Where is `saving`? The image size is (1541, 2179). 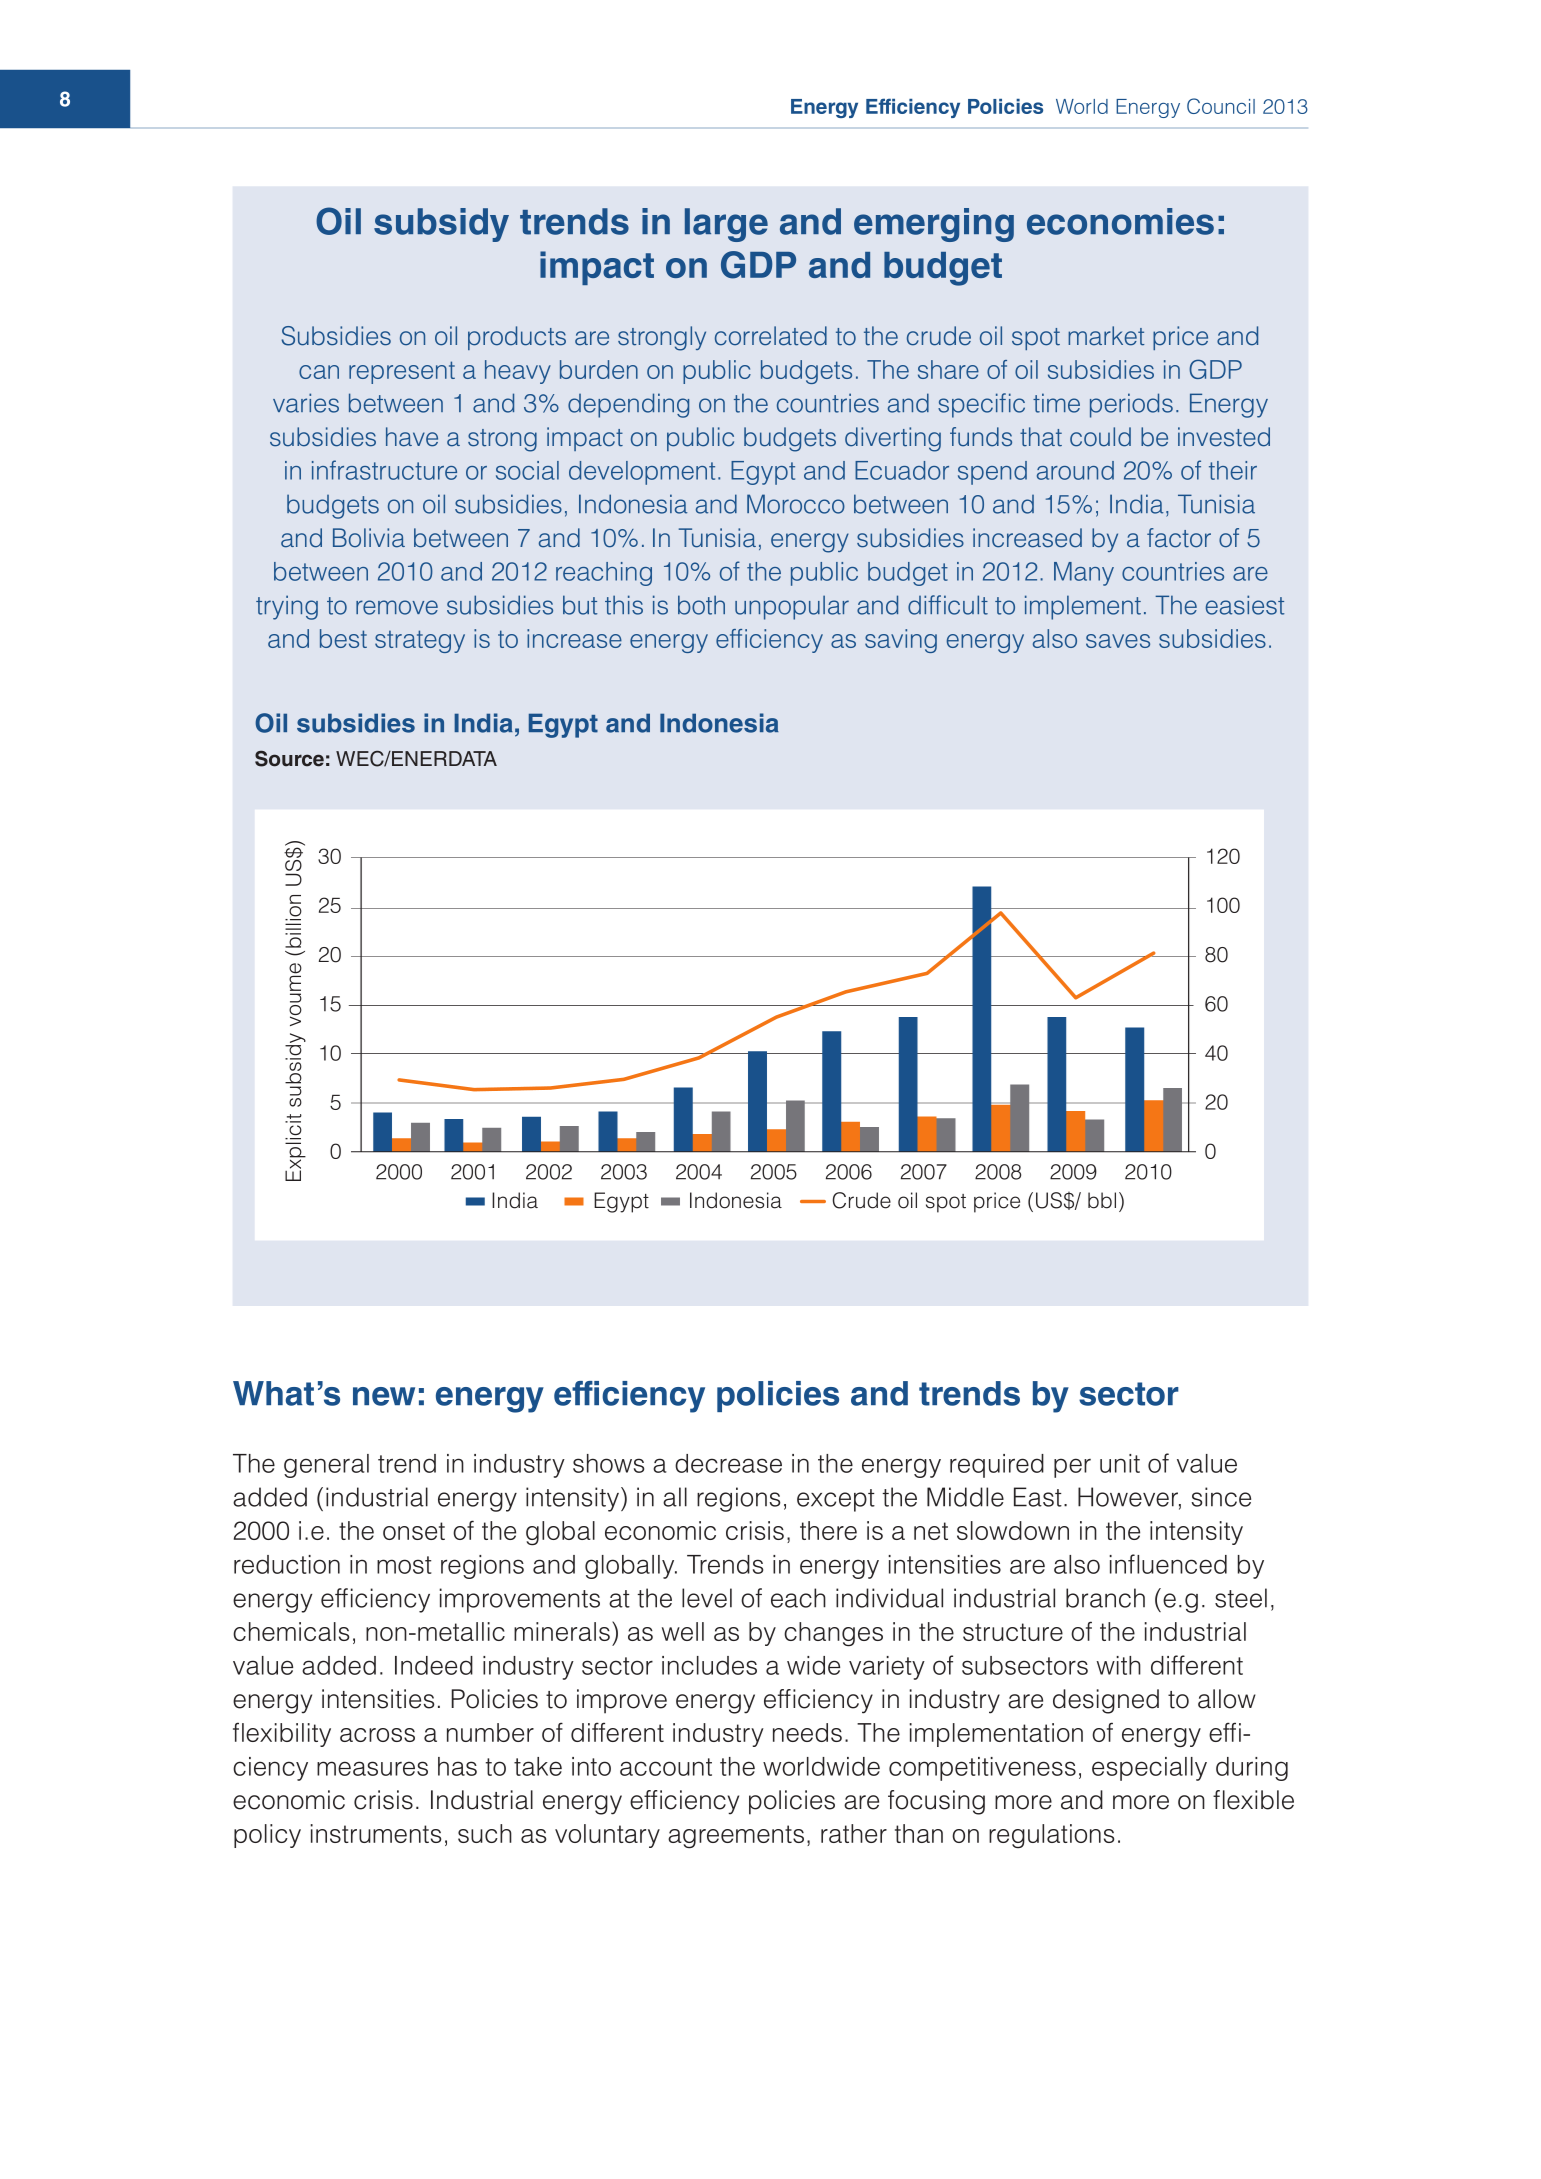 saving is located at coordinates (901, 641).
